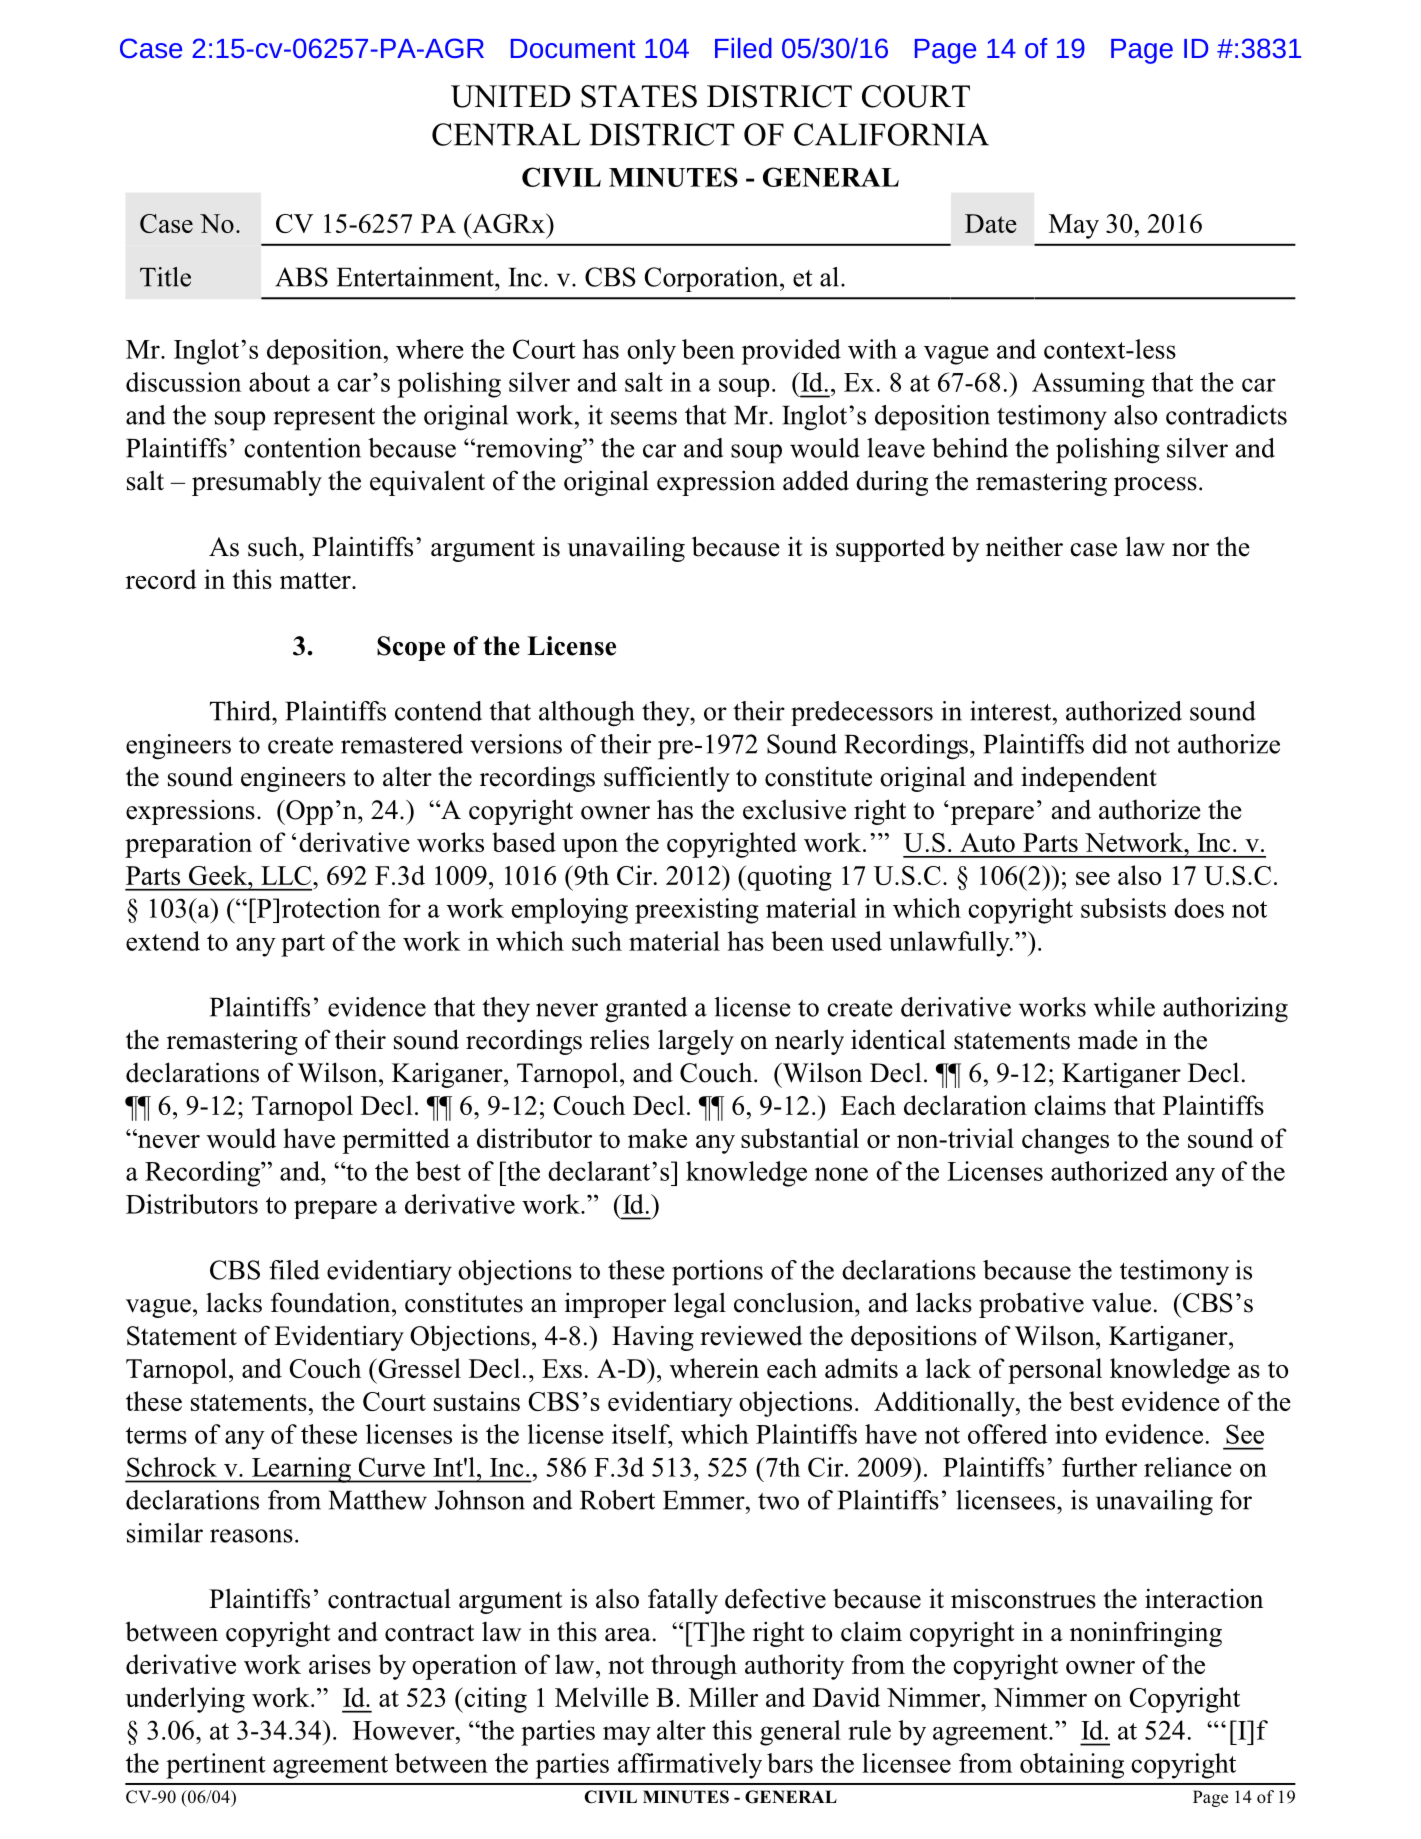 The width and height of the screenshot is (1421, 1839). I want to click on process, so click(1155, 486).
